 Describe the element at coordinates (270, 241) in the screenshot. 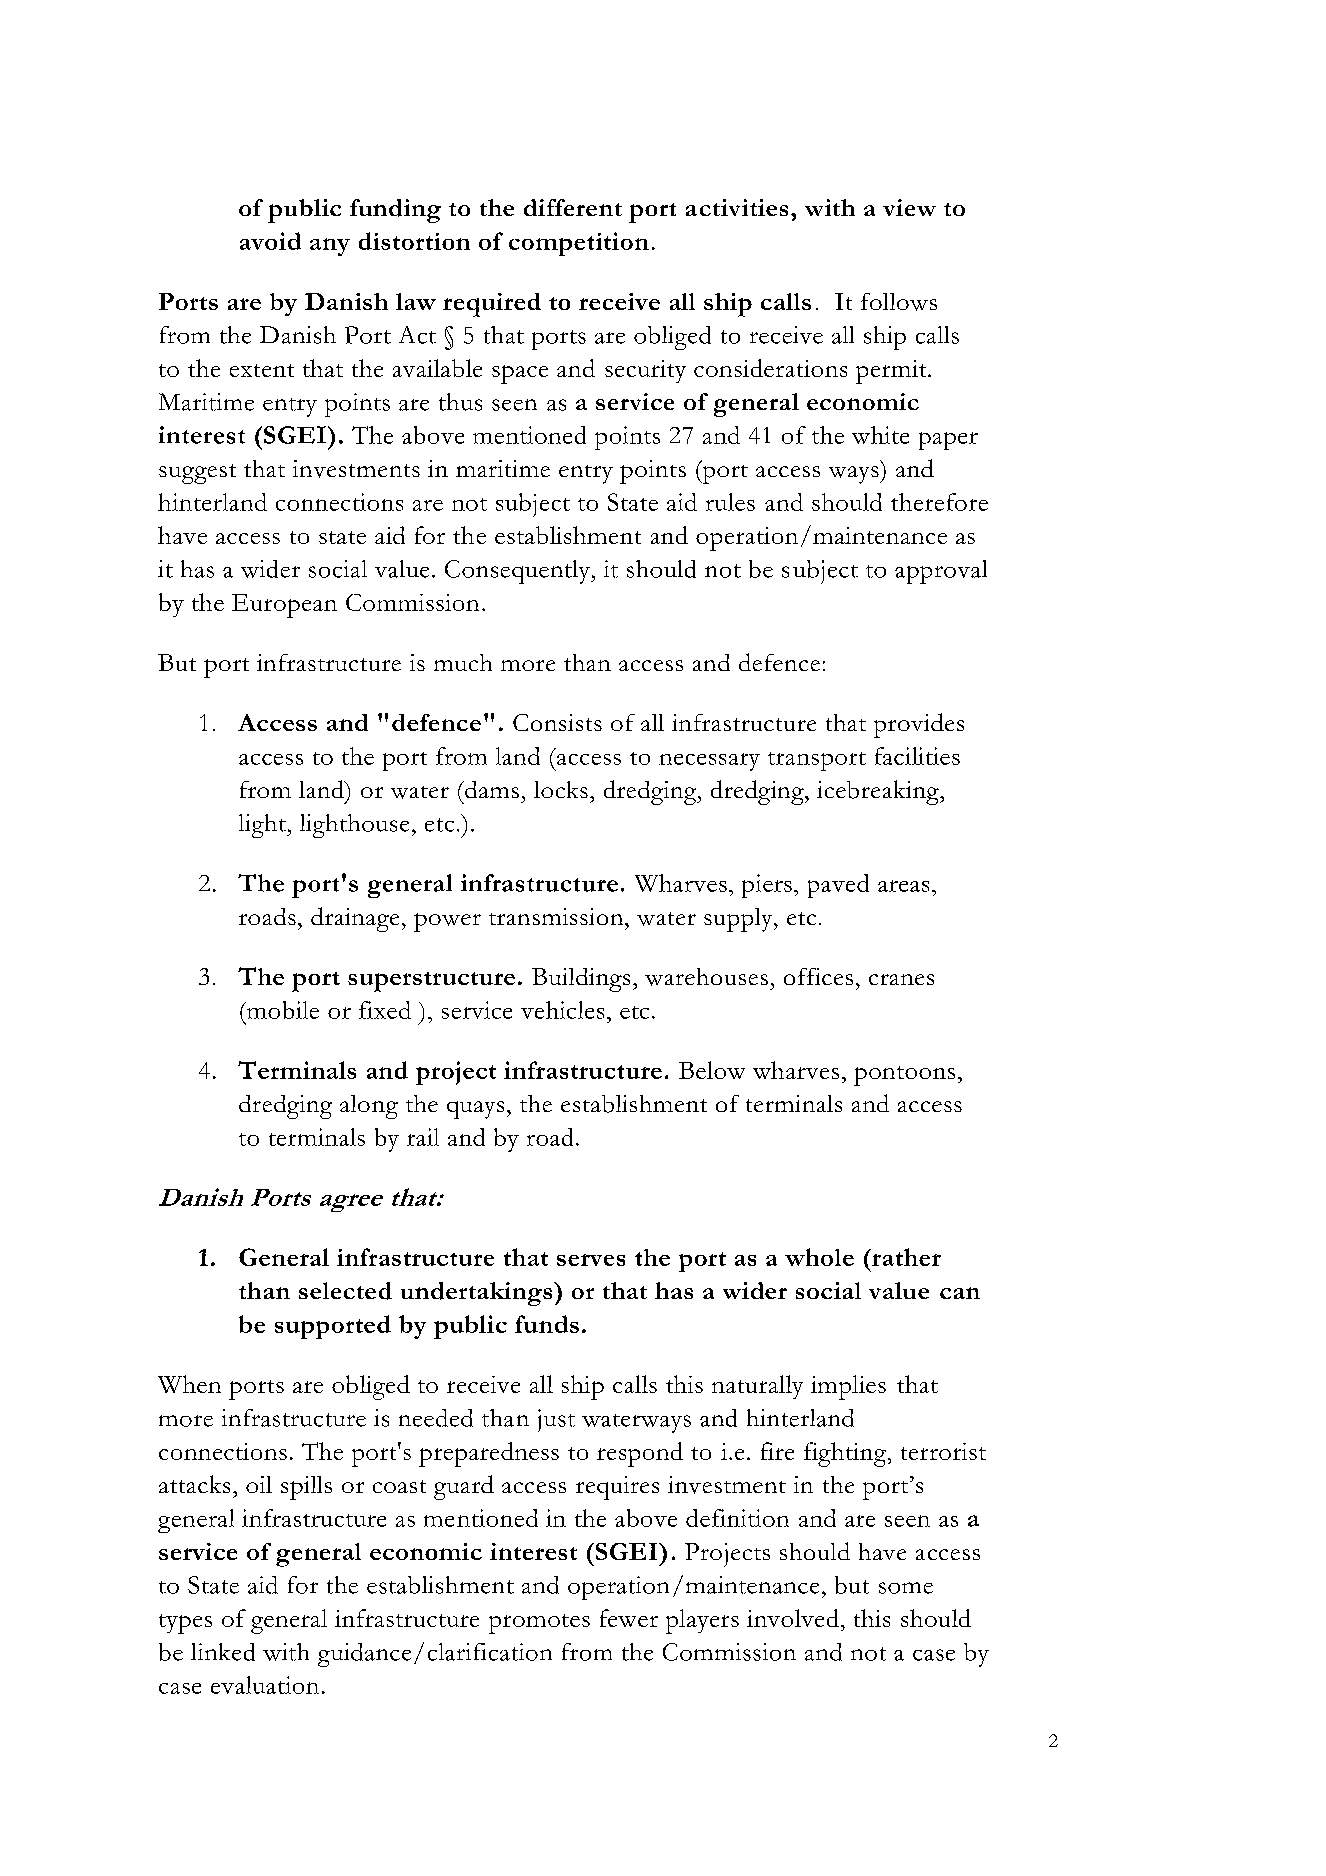

I see `avoid` at that location.
